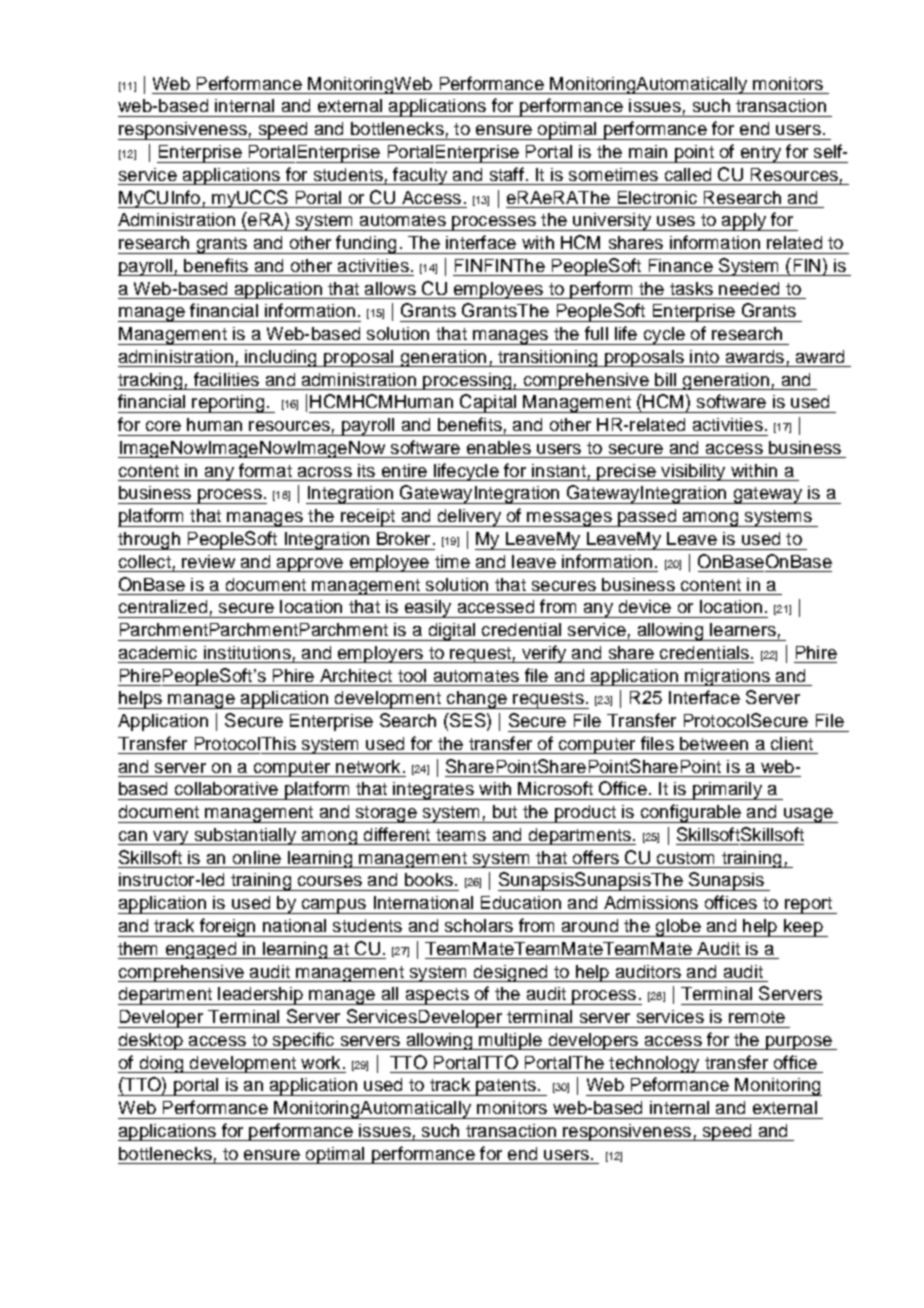 Image resolution: width=924 pixels, height=1308 pixels. Describe the element at coordinates (743, 629) in the screenshot. I see `learners` at that location.
